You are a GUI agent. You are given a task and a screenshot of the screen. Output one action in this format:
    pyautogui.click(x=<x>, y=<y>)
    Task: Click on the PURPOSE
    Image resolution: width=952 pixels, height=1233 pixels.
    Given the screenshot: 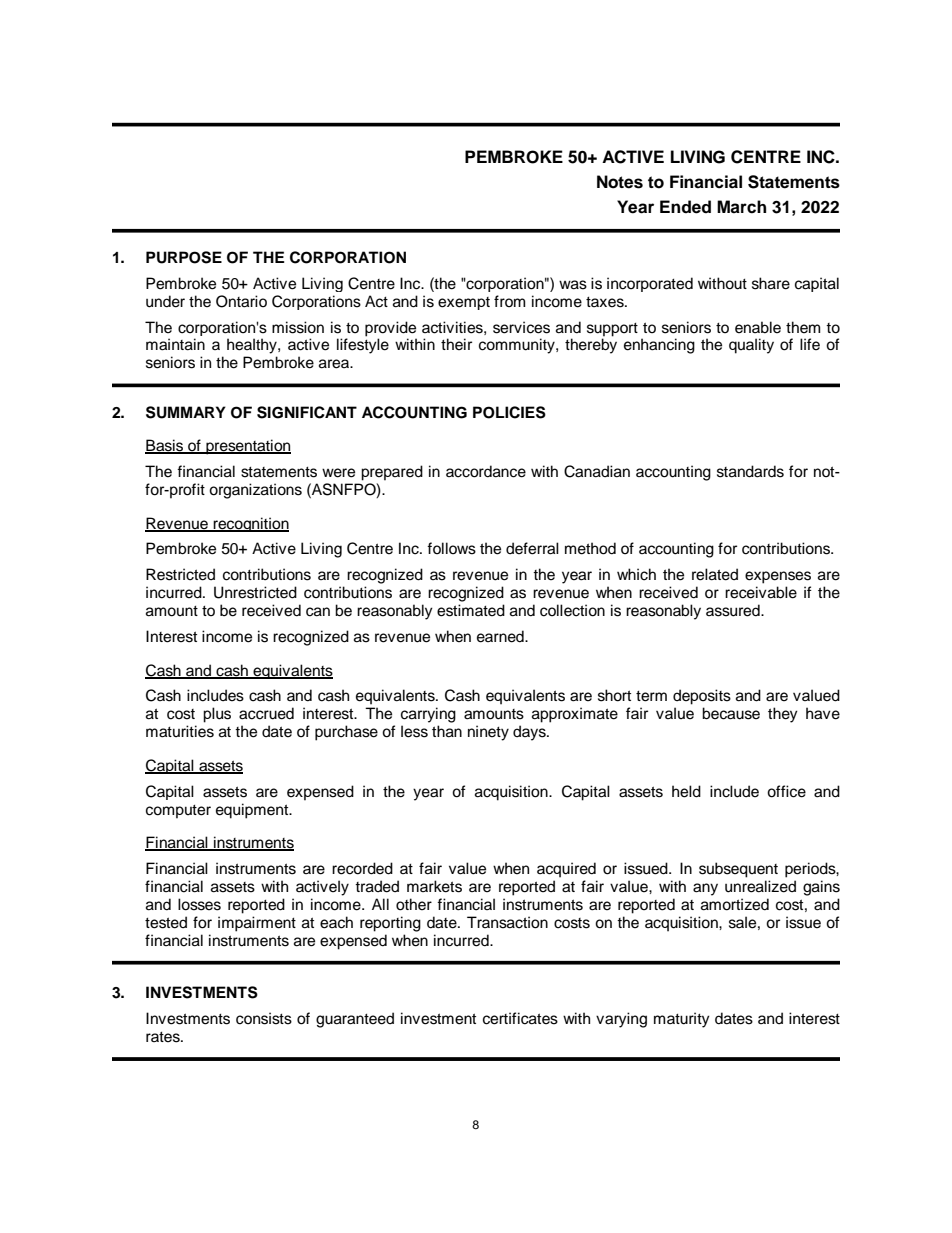 What is the action you would take?
    pyautogui.click(x=184, y=257)
